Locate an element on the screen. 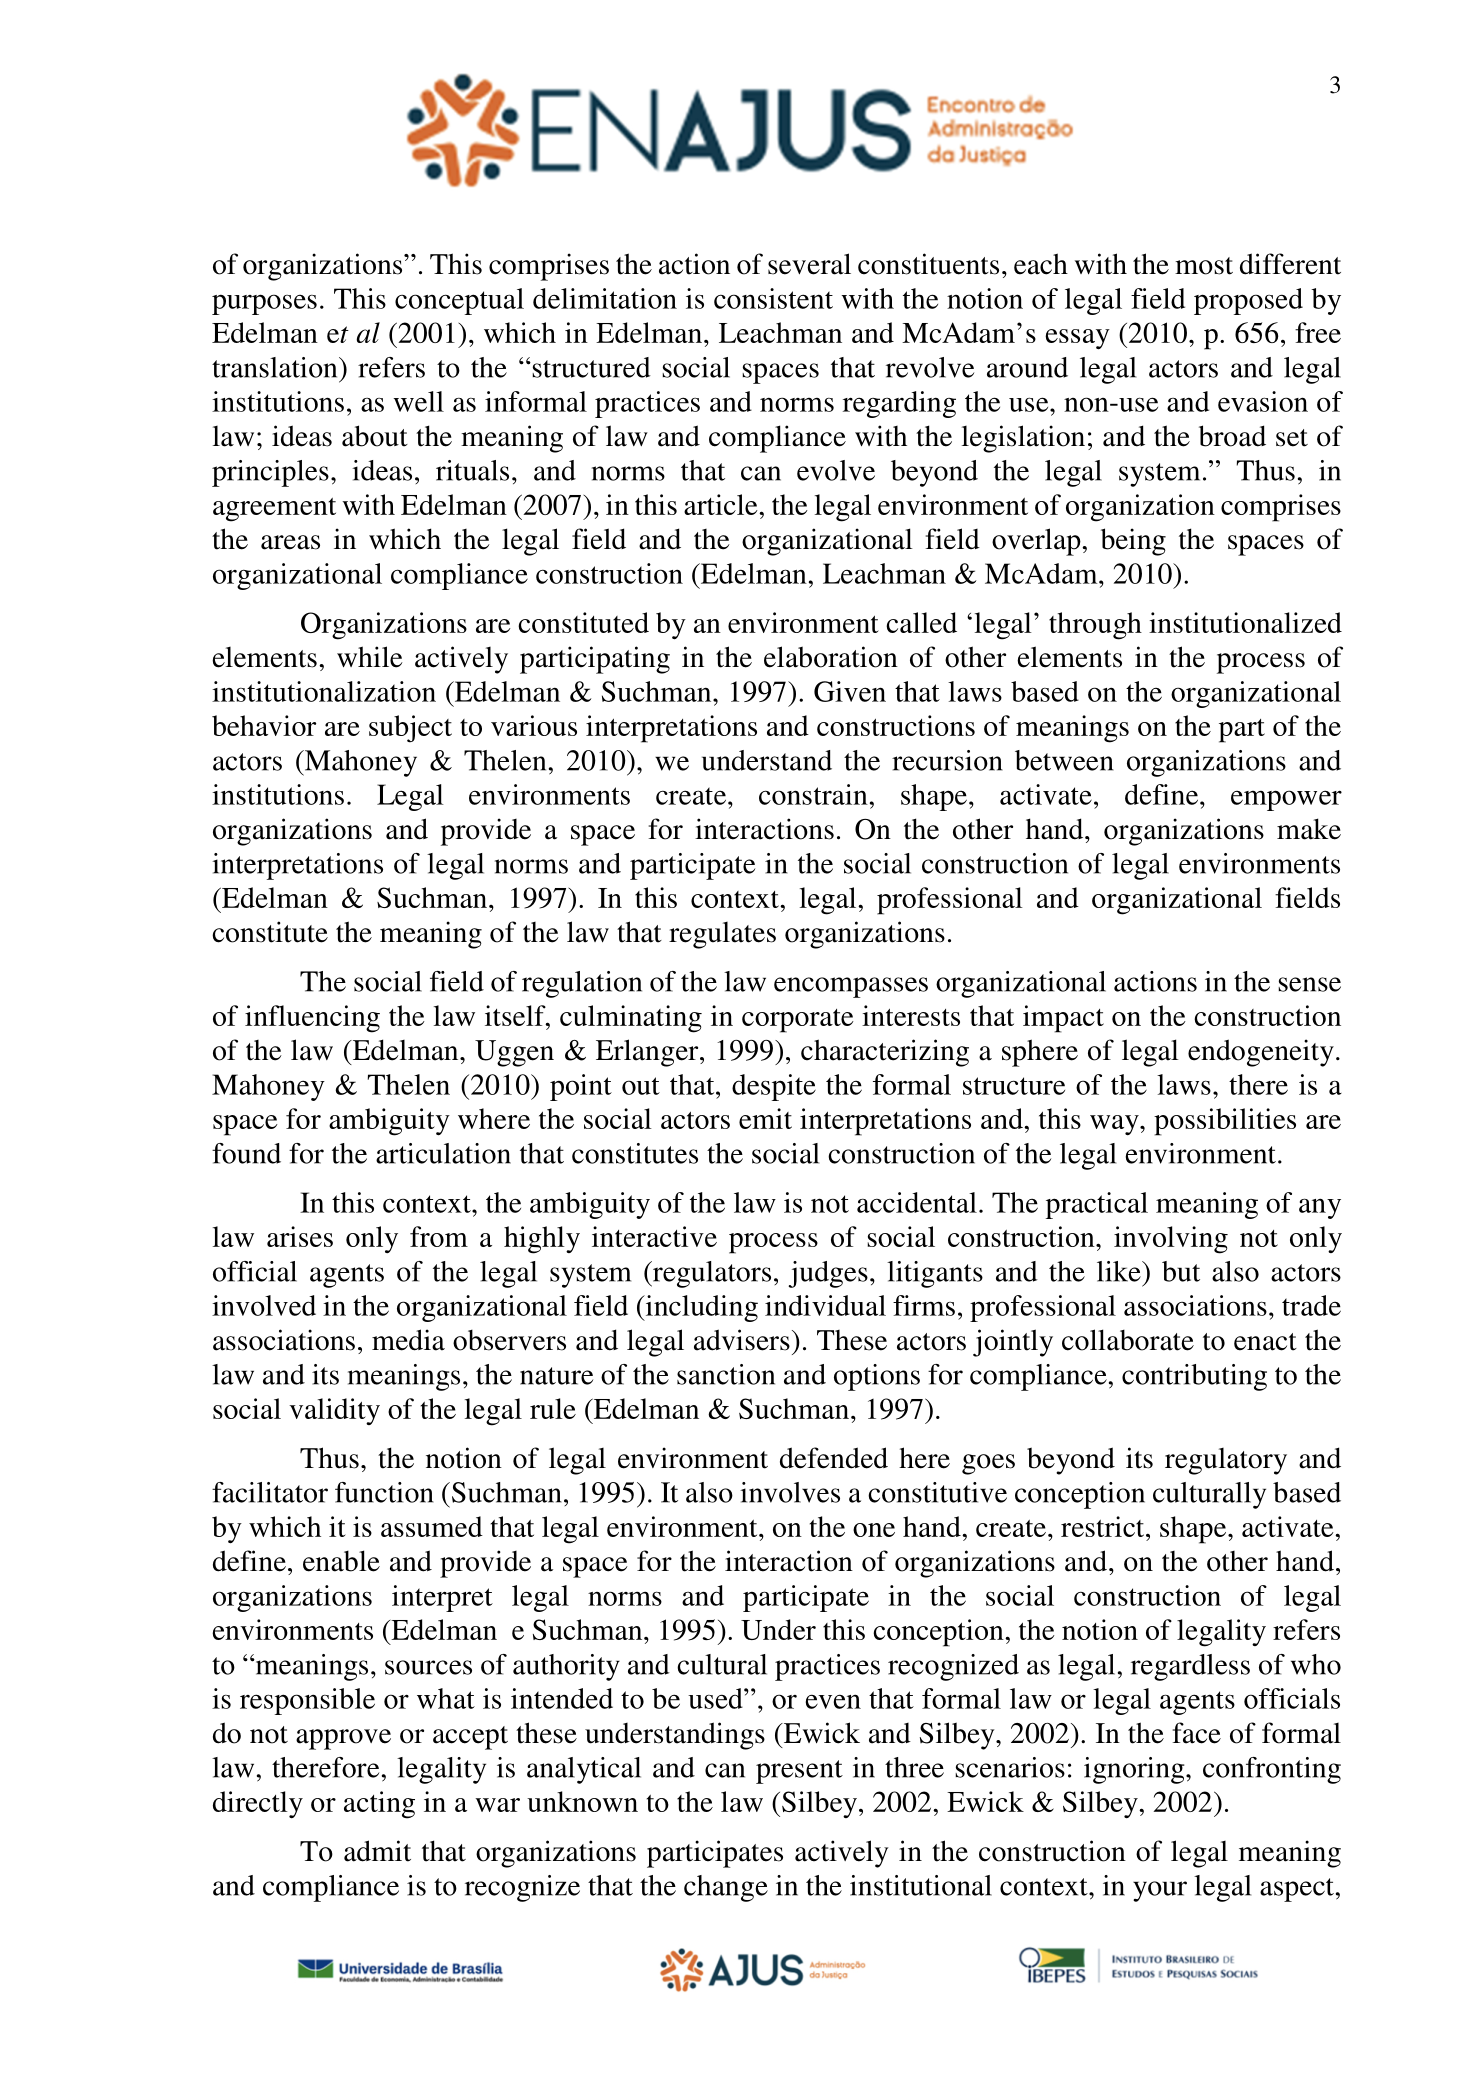 The height and width of the screenshot is (2097, 1482). conceptual is located at coordinates (459, 301).
